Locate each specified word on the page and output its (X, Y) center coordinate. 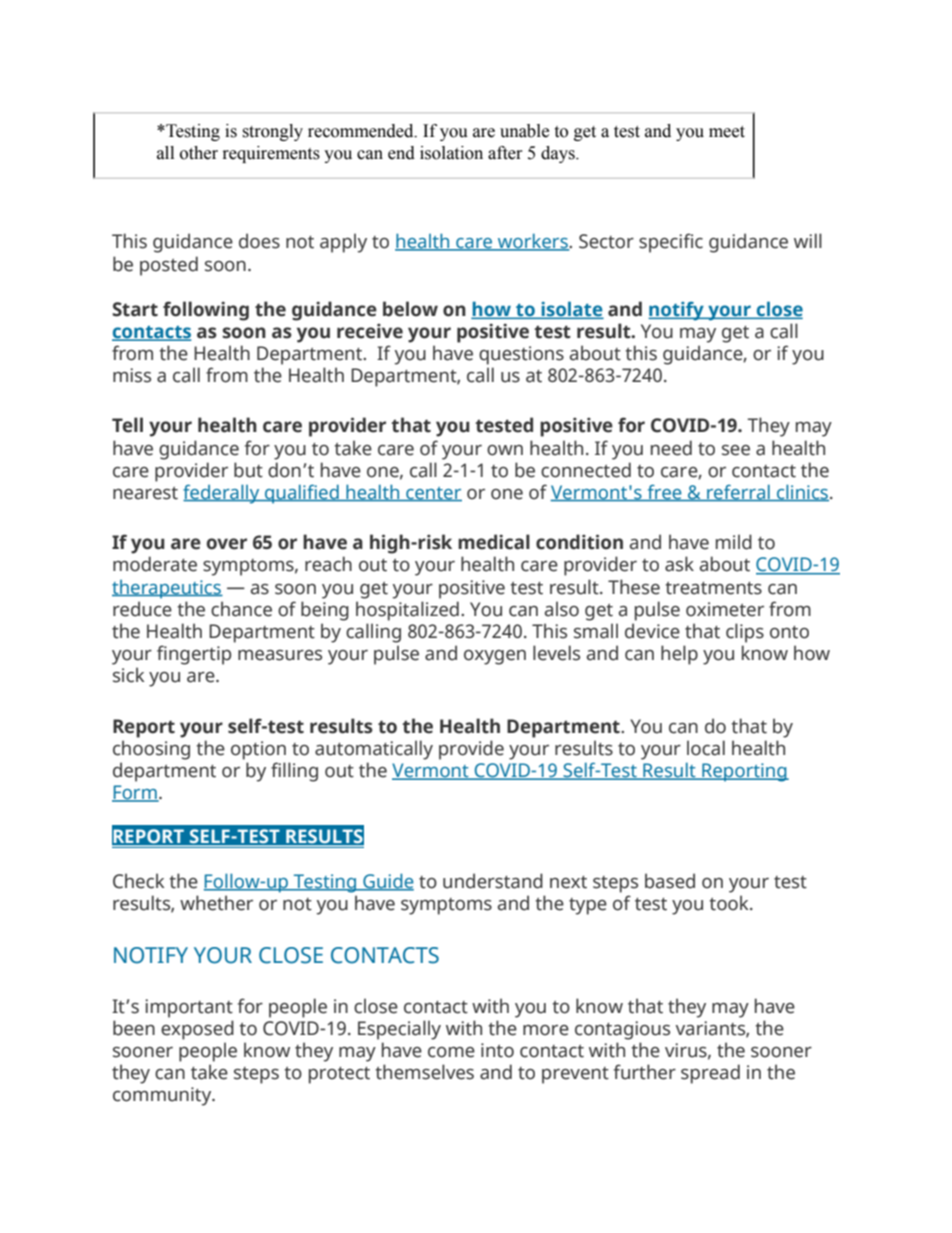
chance (241, 609)
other (199, 153)
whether (216, 903)
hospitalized (407, 611)
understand (493, 881)
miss (132, 375)
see (736, 450)
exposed (197, 1030)
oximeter (725, 609)
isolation (451, 153)
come (451, 1052)
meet (727, 132)
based (670, 881)
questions (521, 355)
